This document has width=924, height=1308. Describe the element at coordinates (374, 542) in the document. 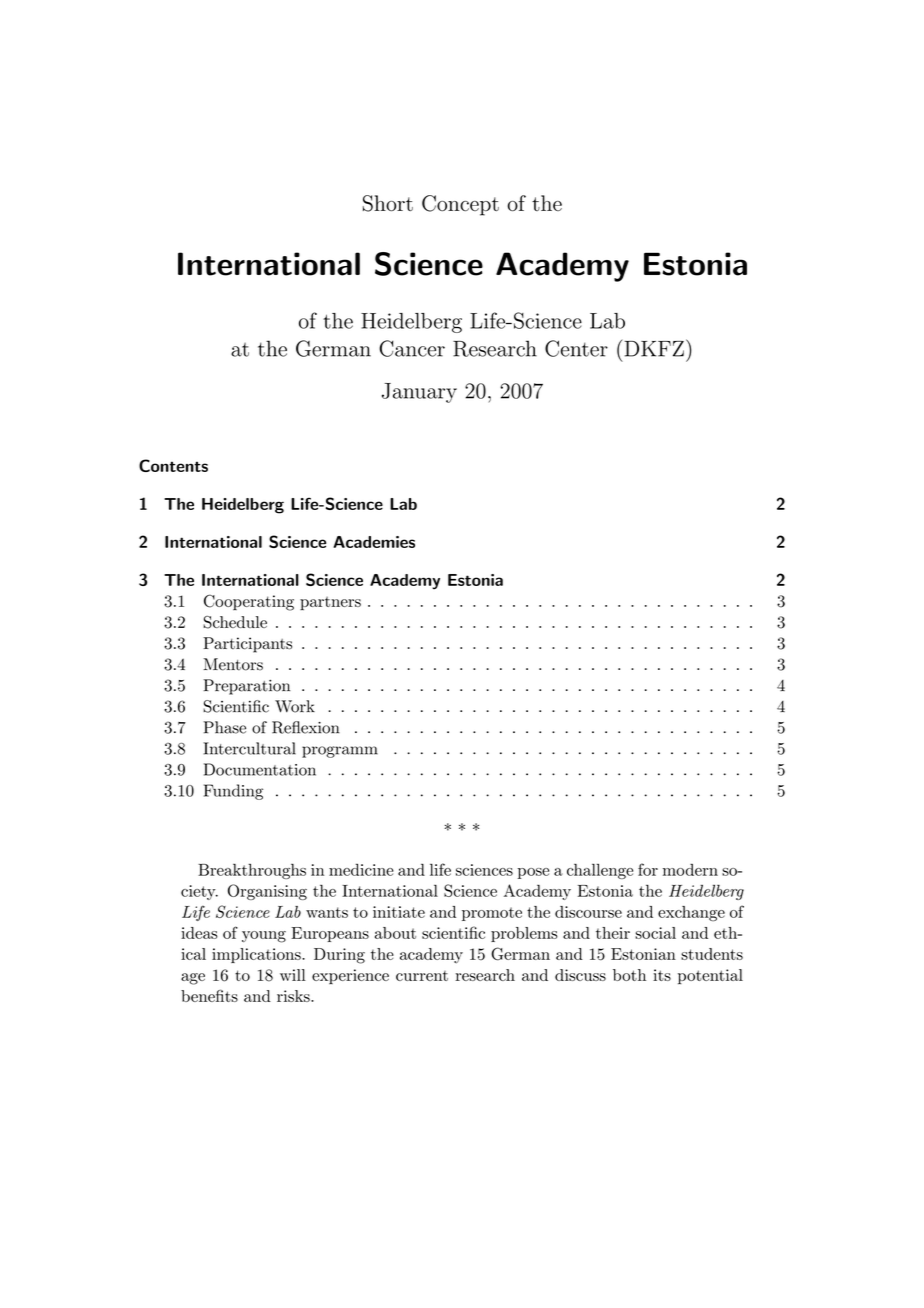

I see `Academies` at that location.
